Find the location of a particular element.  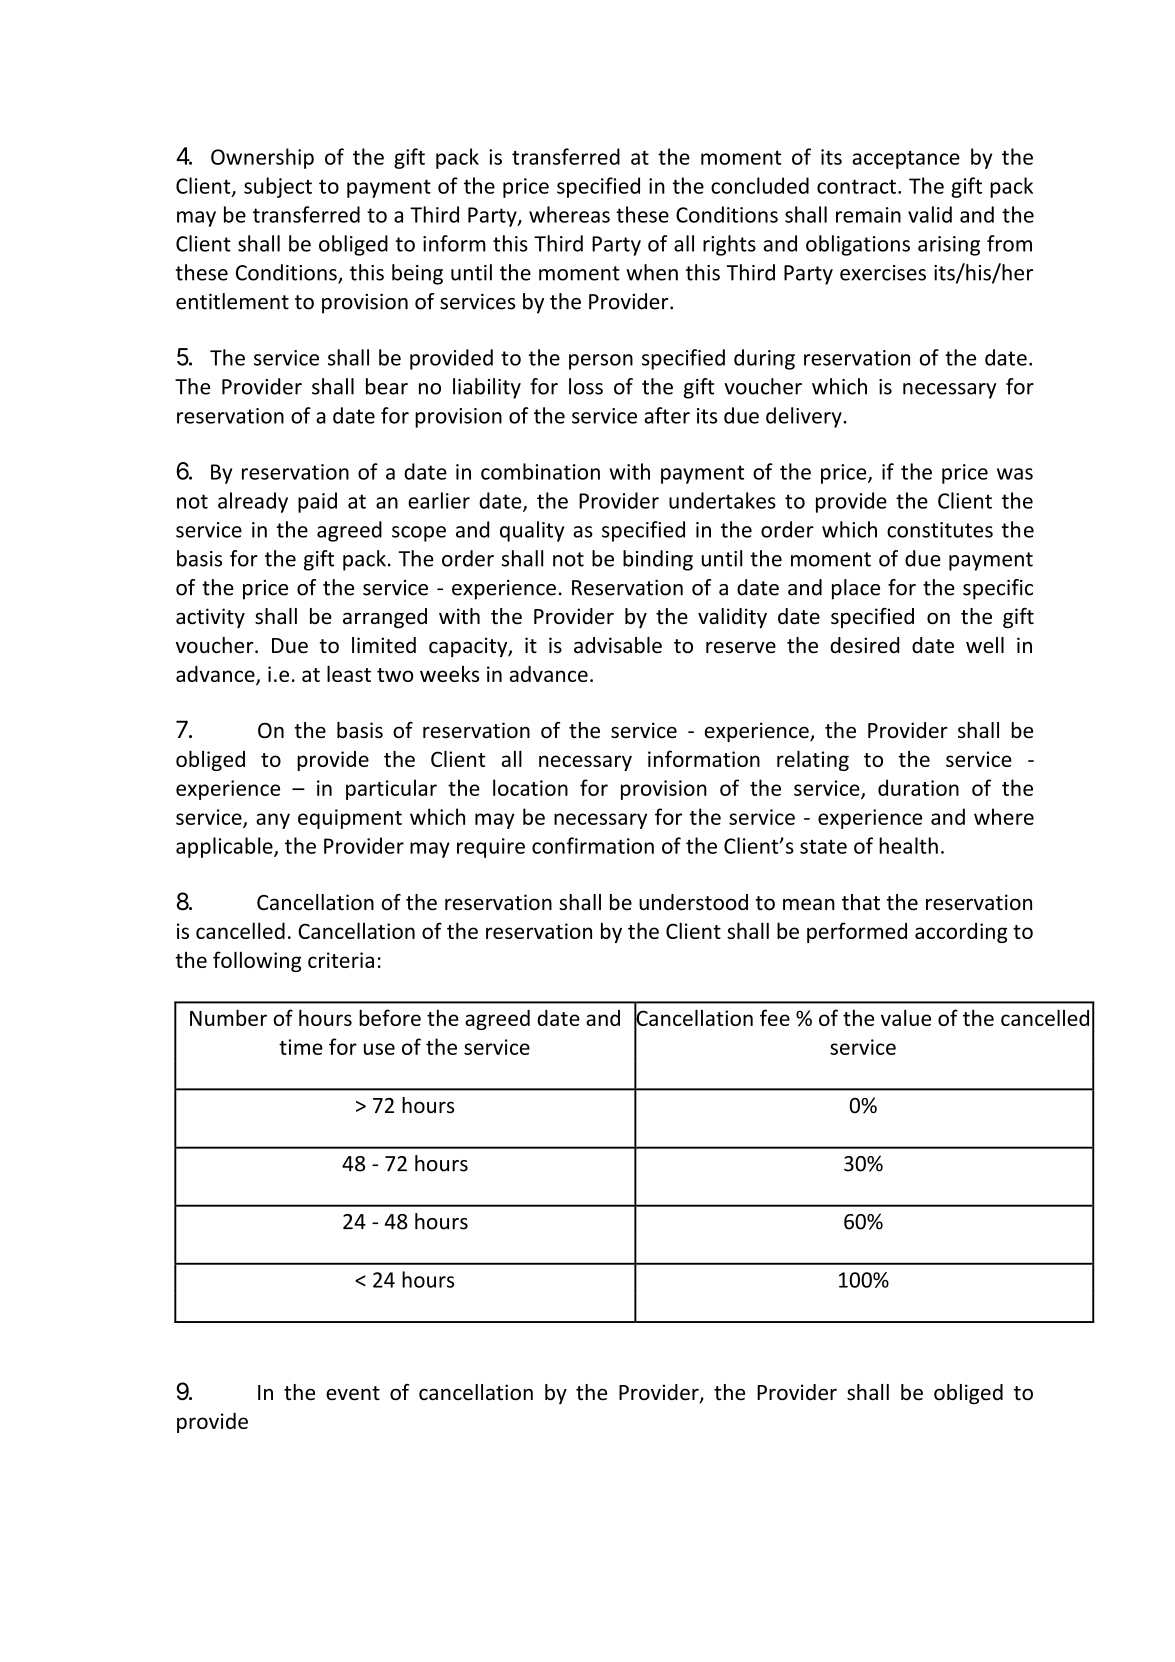

when is located at coordinates (652, 272).
